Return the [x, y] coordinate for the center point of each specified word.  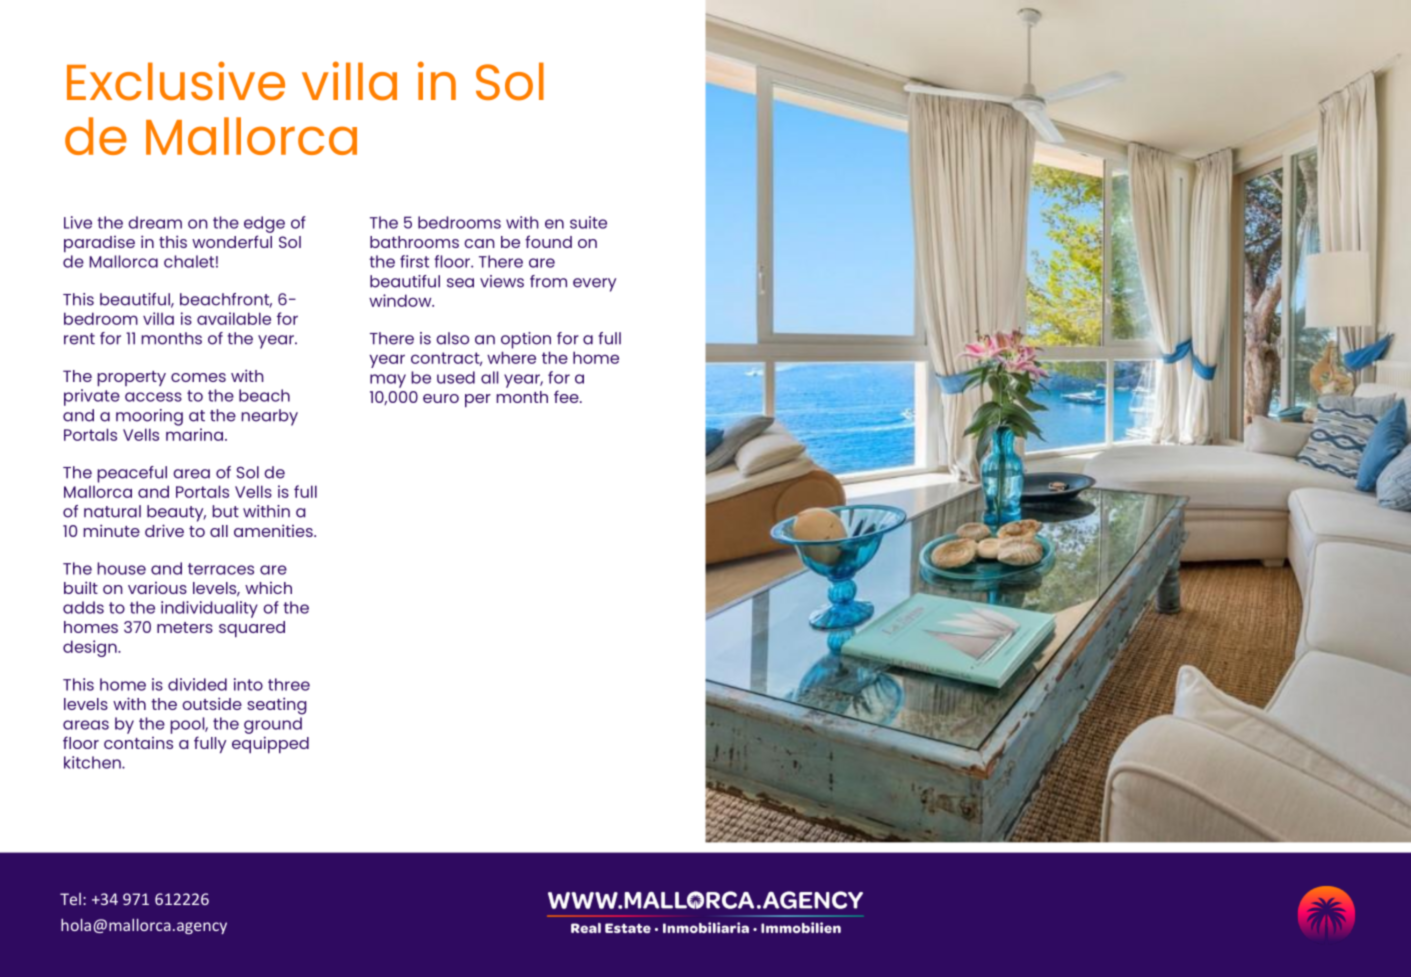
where [511, 357]
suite [588, 222]
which [268, 588]
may [388, 381]
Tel [70, 899]
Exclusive [176, 81]
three [289, 684]
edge [264, 224]
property [131, 378]
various [157, 588]
